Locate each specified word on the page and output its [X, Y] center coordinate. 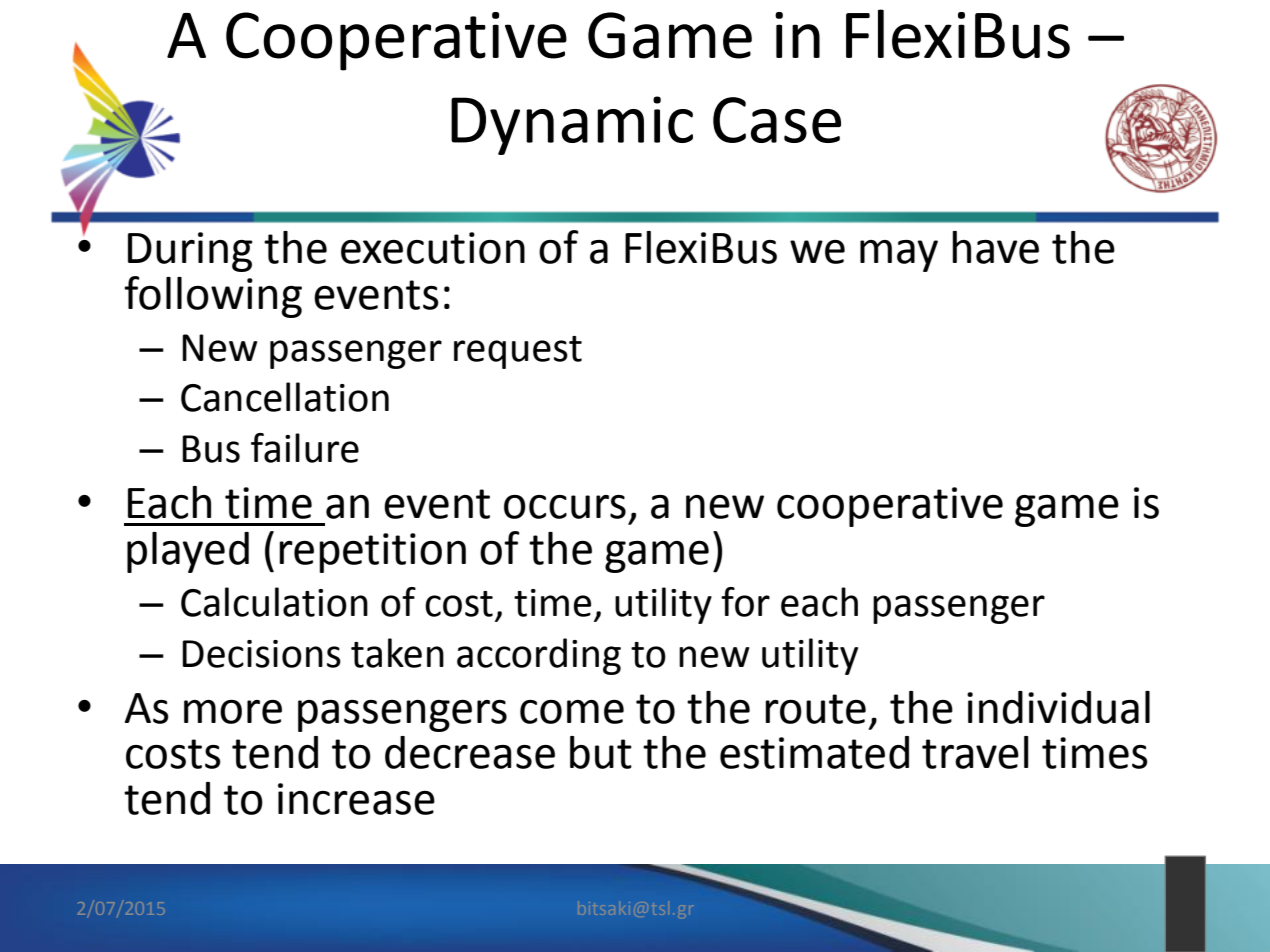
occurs [565, 507]
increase [356, 799]
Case [777, 120]
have [995, 247]
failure [305, 448]
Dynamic [572, 125]
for [745, 602]
